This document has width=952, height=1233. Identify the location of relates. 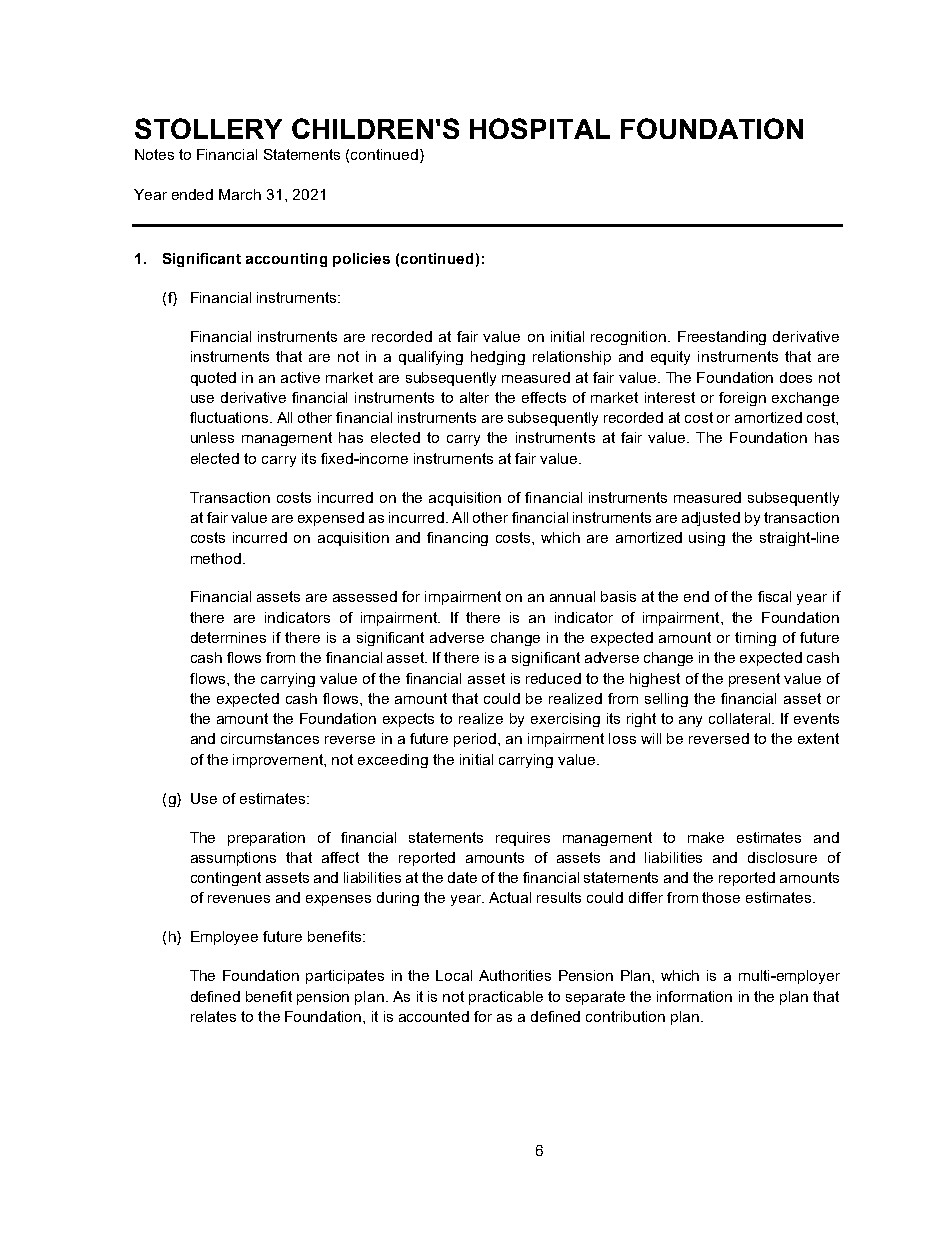
(213, 1016).
